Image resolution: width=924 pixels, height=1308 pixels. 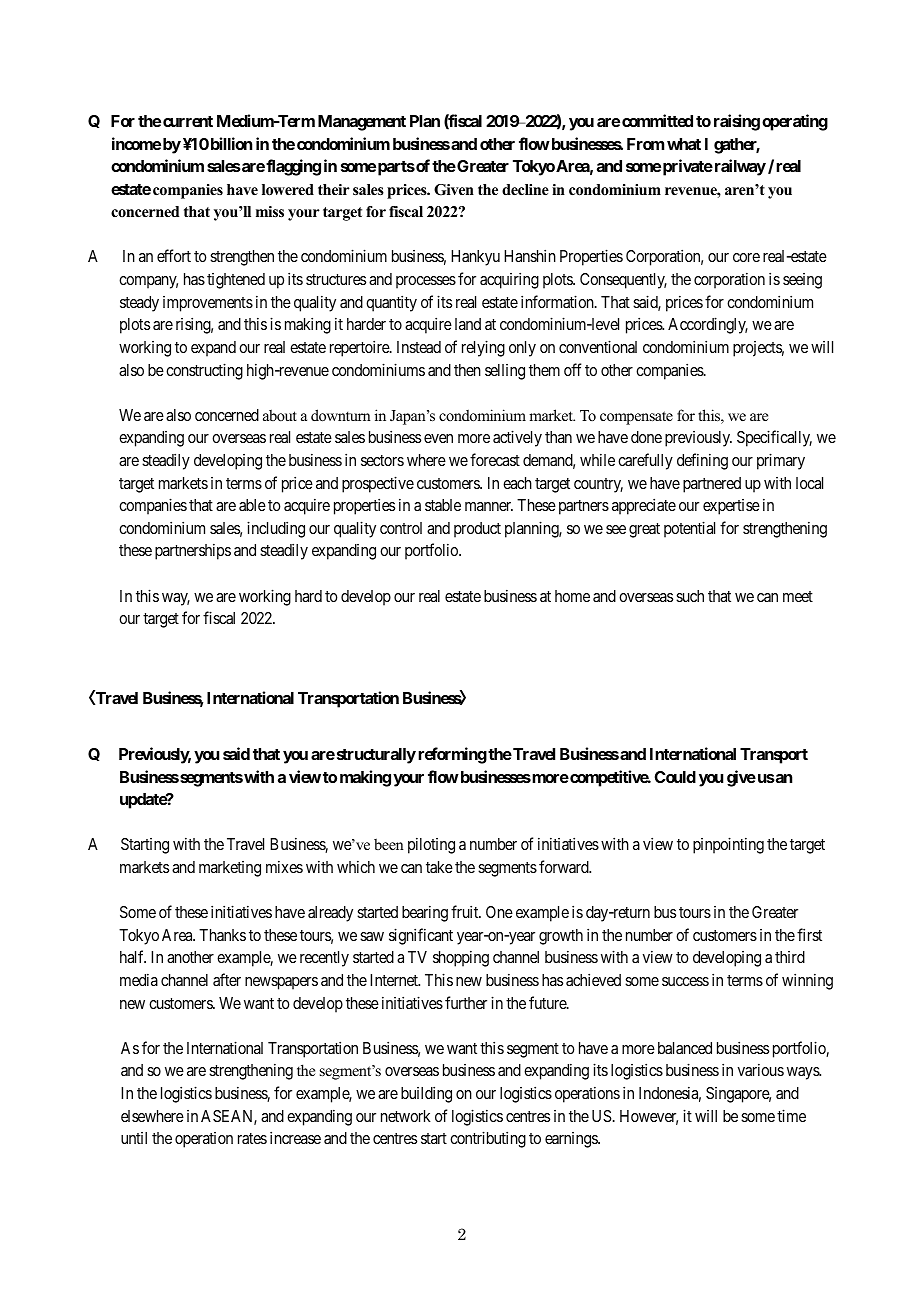 I want to click on decline, so click(x=525, y=189).
